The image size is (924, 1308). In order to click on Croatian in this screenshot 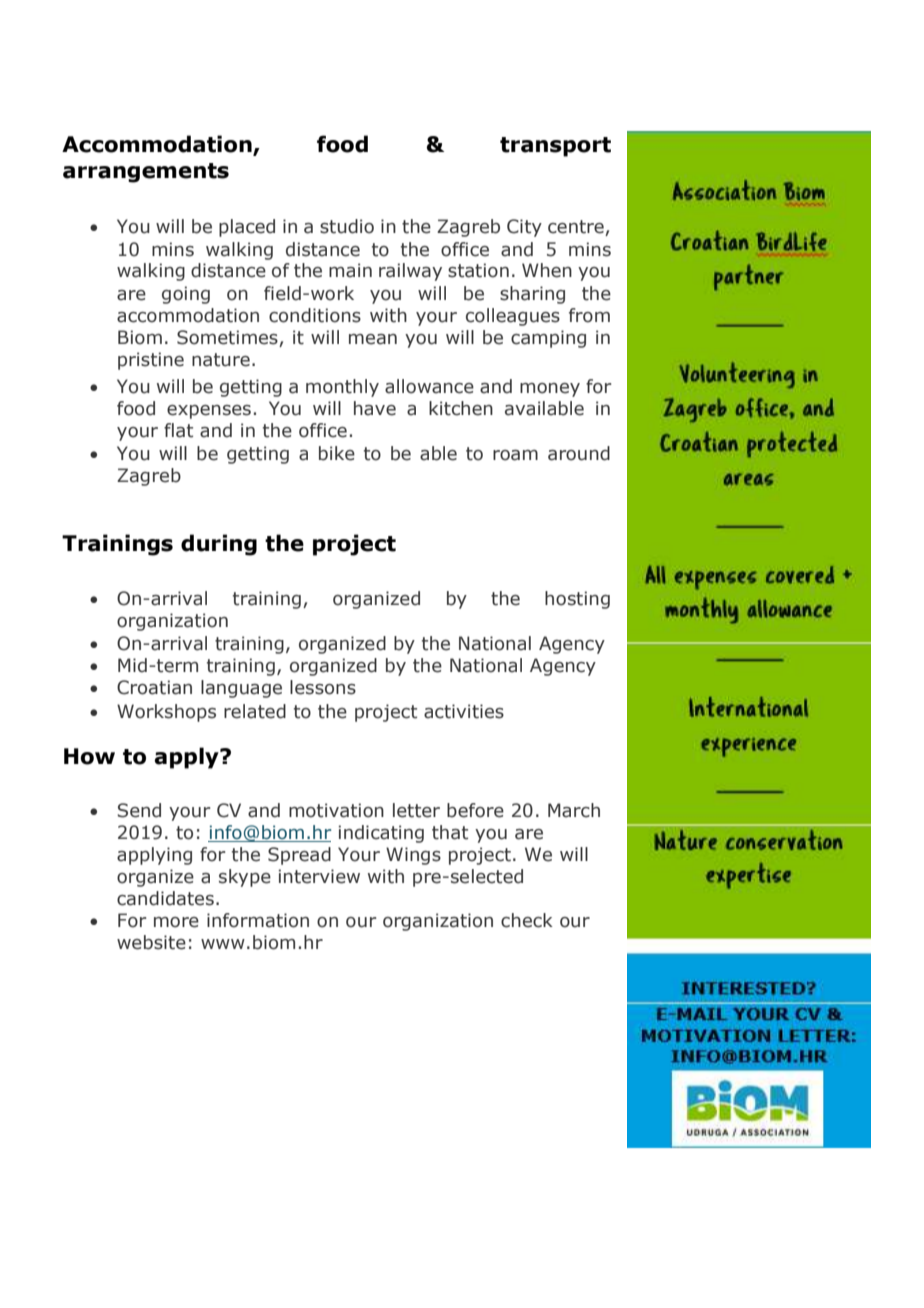, I will do `click(154, 687)`.
